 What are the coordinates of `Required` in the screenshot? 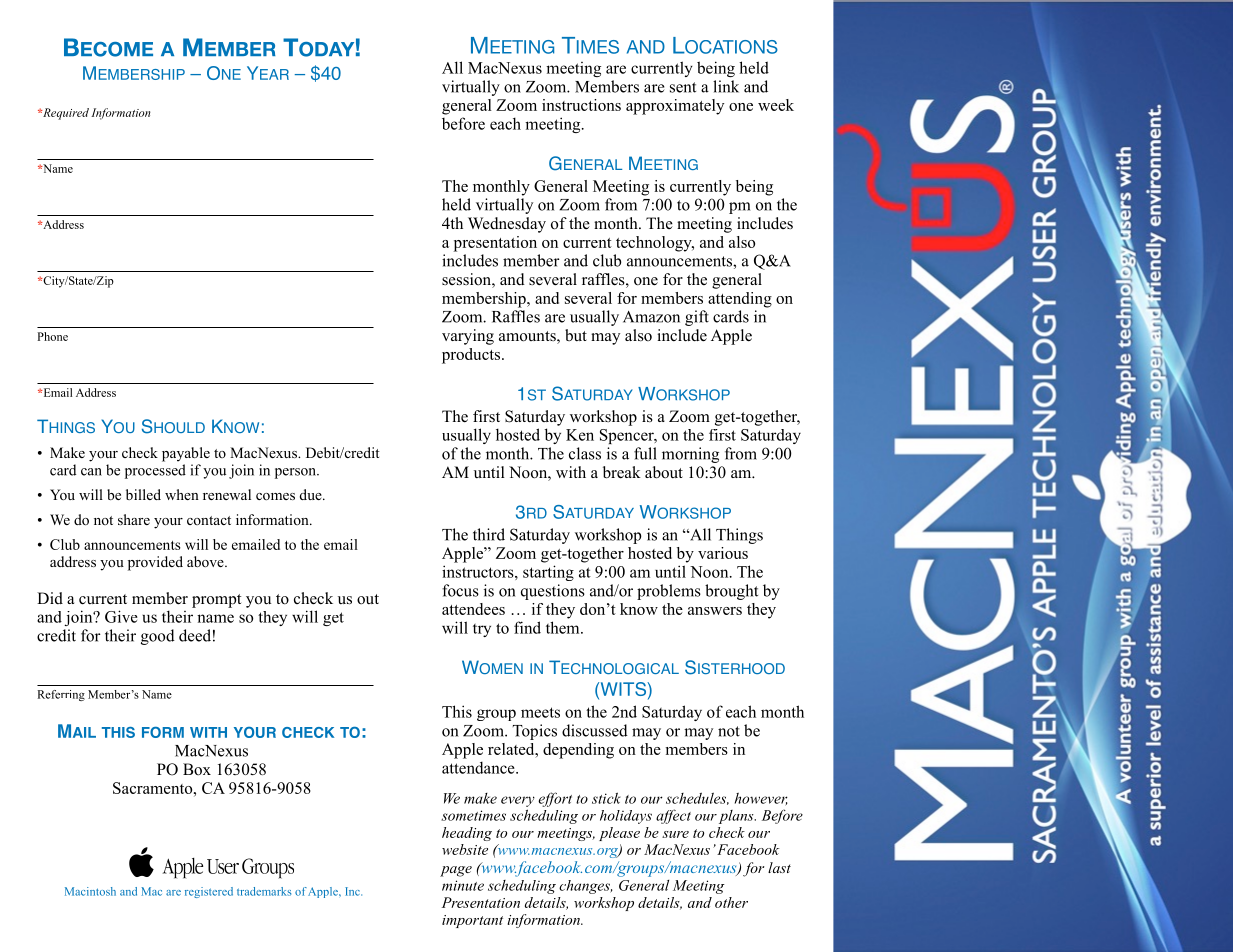 It's located at (65, 114).
